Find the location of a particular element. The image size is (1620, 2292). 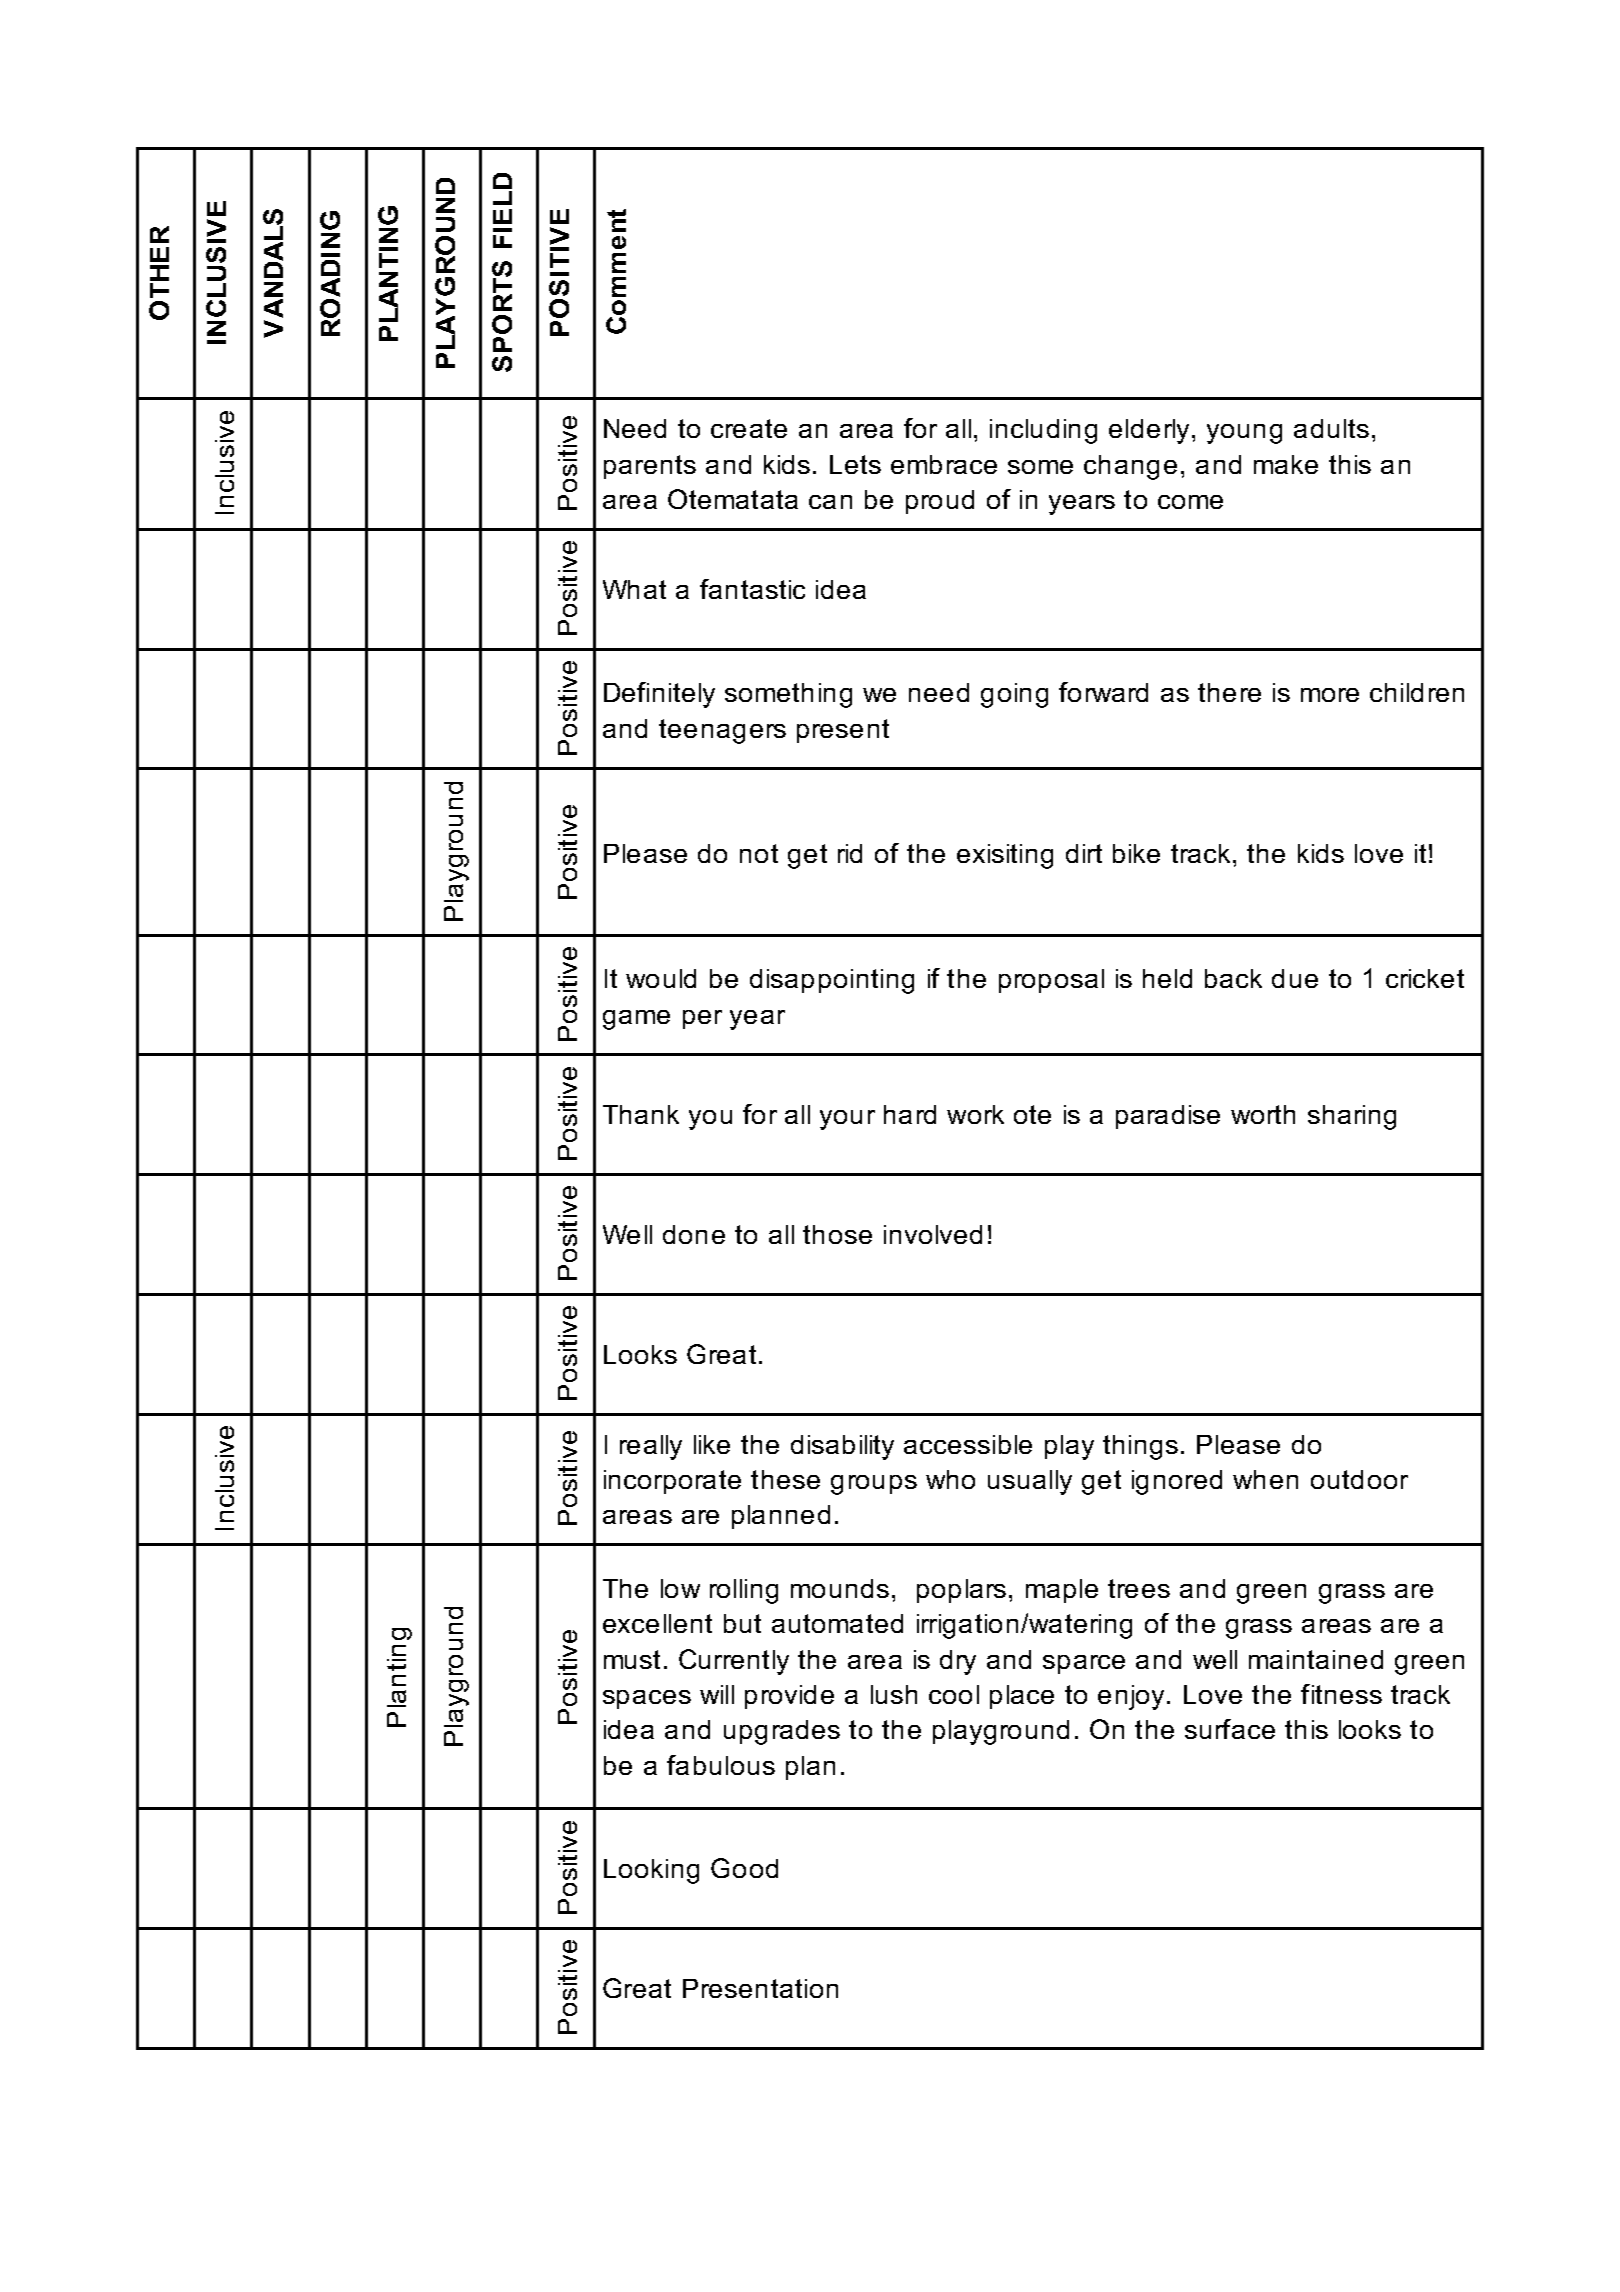

outdoor is located at coordinates (1359, 1479).
